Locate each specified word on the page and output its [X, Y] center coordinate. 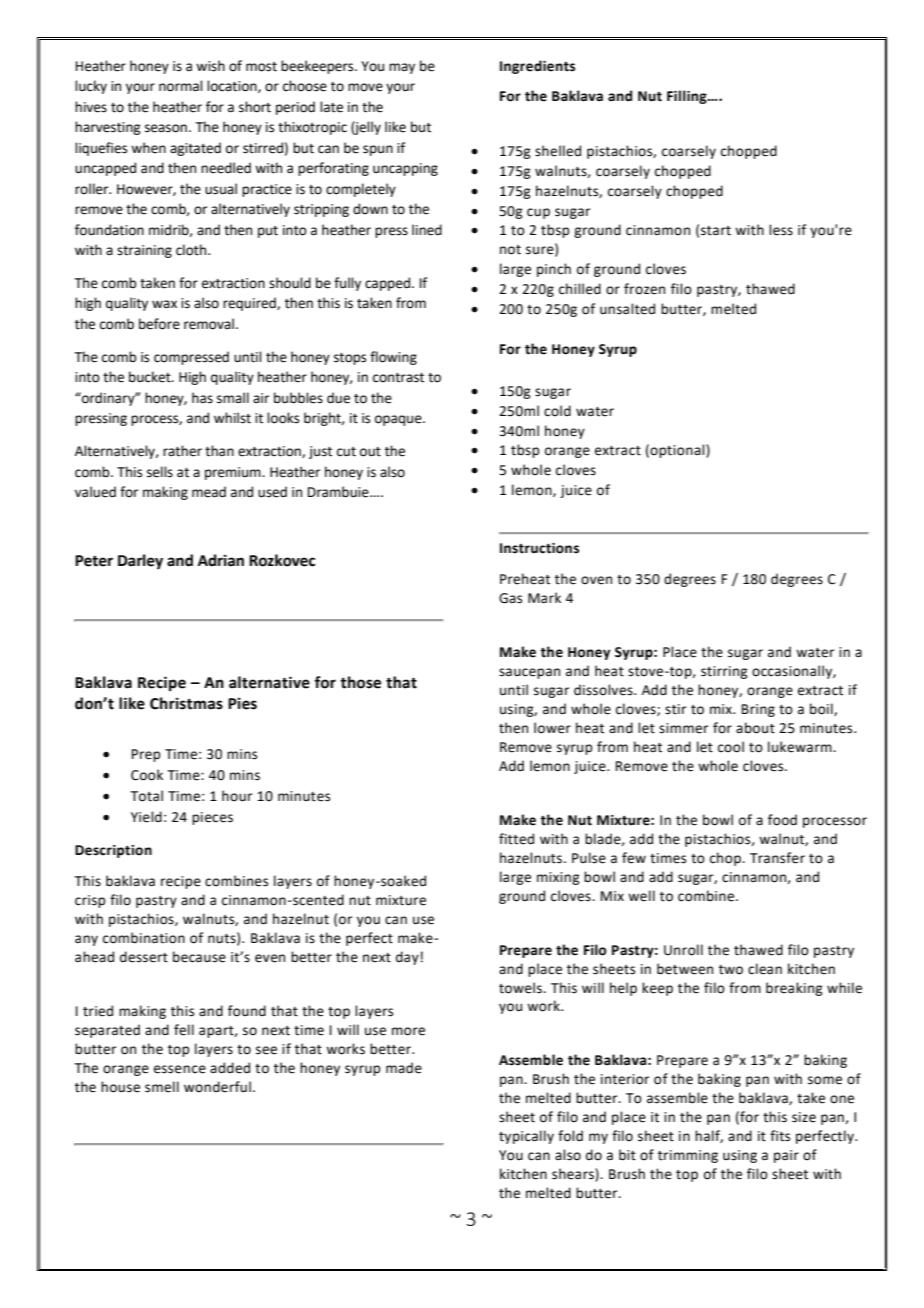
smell [162, 1087]
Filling [688, 97]
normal [181, 86]
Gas [510, 598]
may [402, 68]
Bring [758, 710]
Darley [140, 562]
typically [526, 1137]
